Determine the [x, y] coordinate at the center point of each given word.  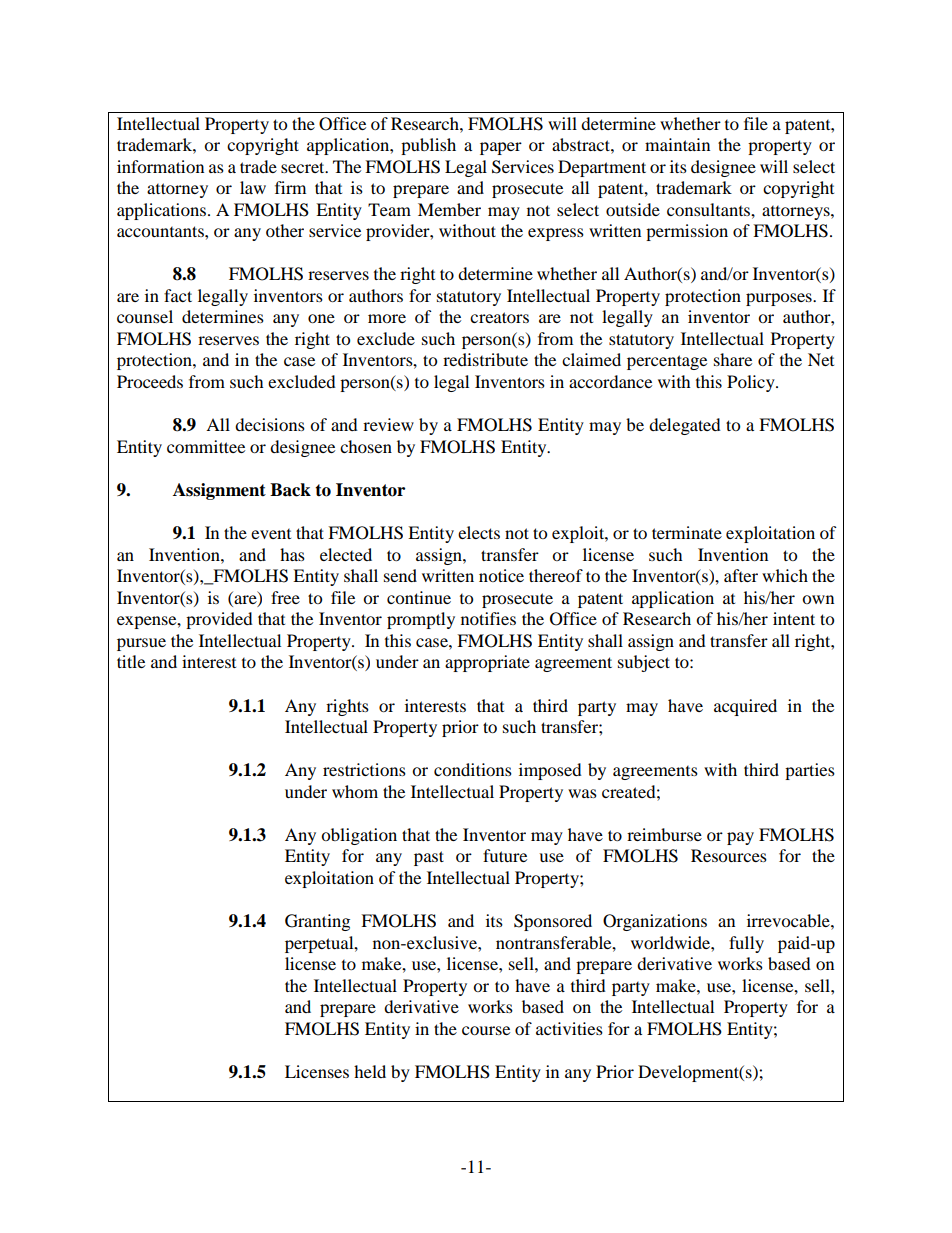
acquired [745, 707]
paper [501, 148]
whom [355, 791]
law [253, 187]
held [370, 1071]
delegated [685, 426]
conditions [473, 769]
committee [206, 446]
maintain [677, 144]
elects [479, 532]
